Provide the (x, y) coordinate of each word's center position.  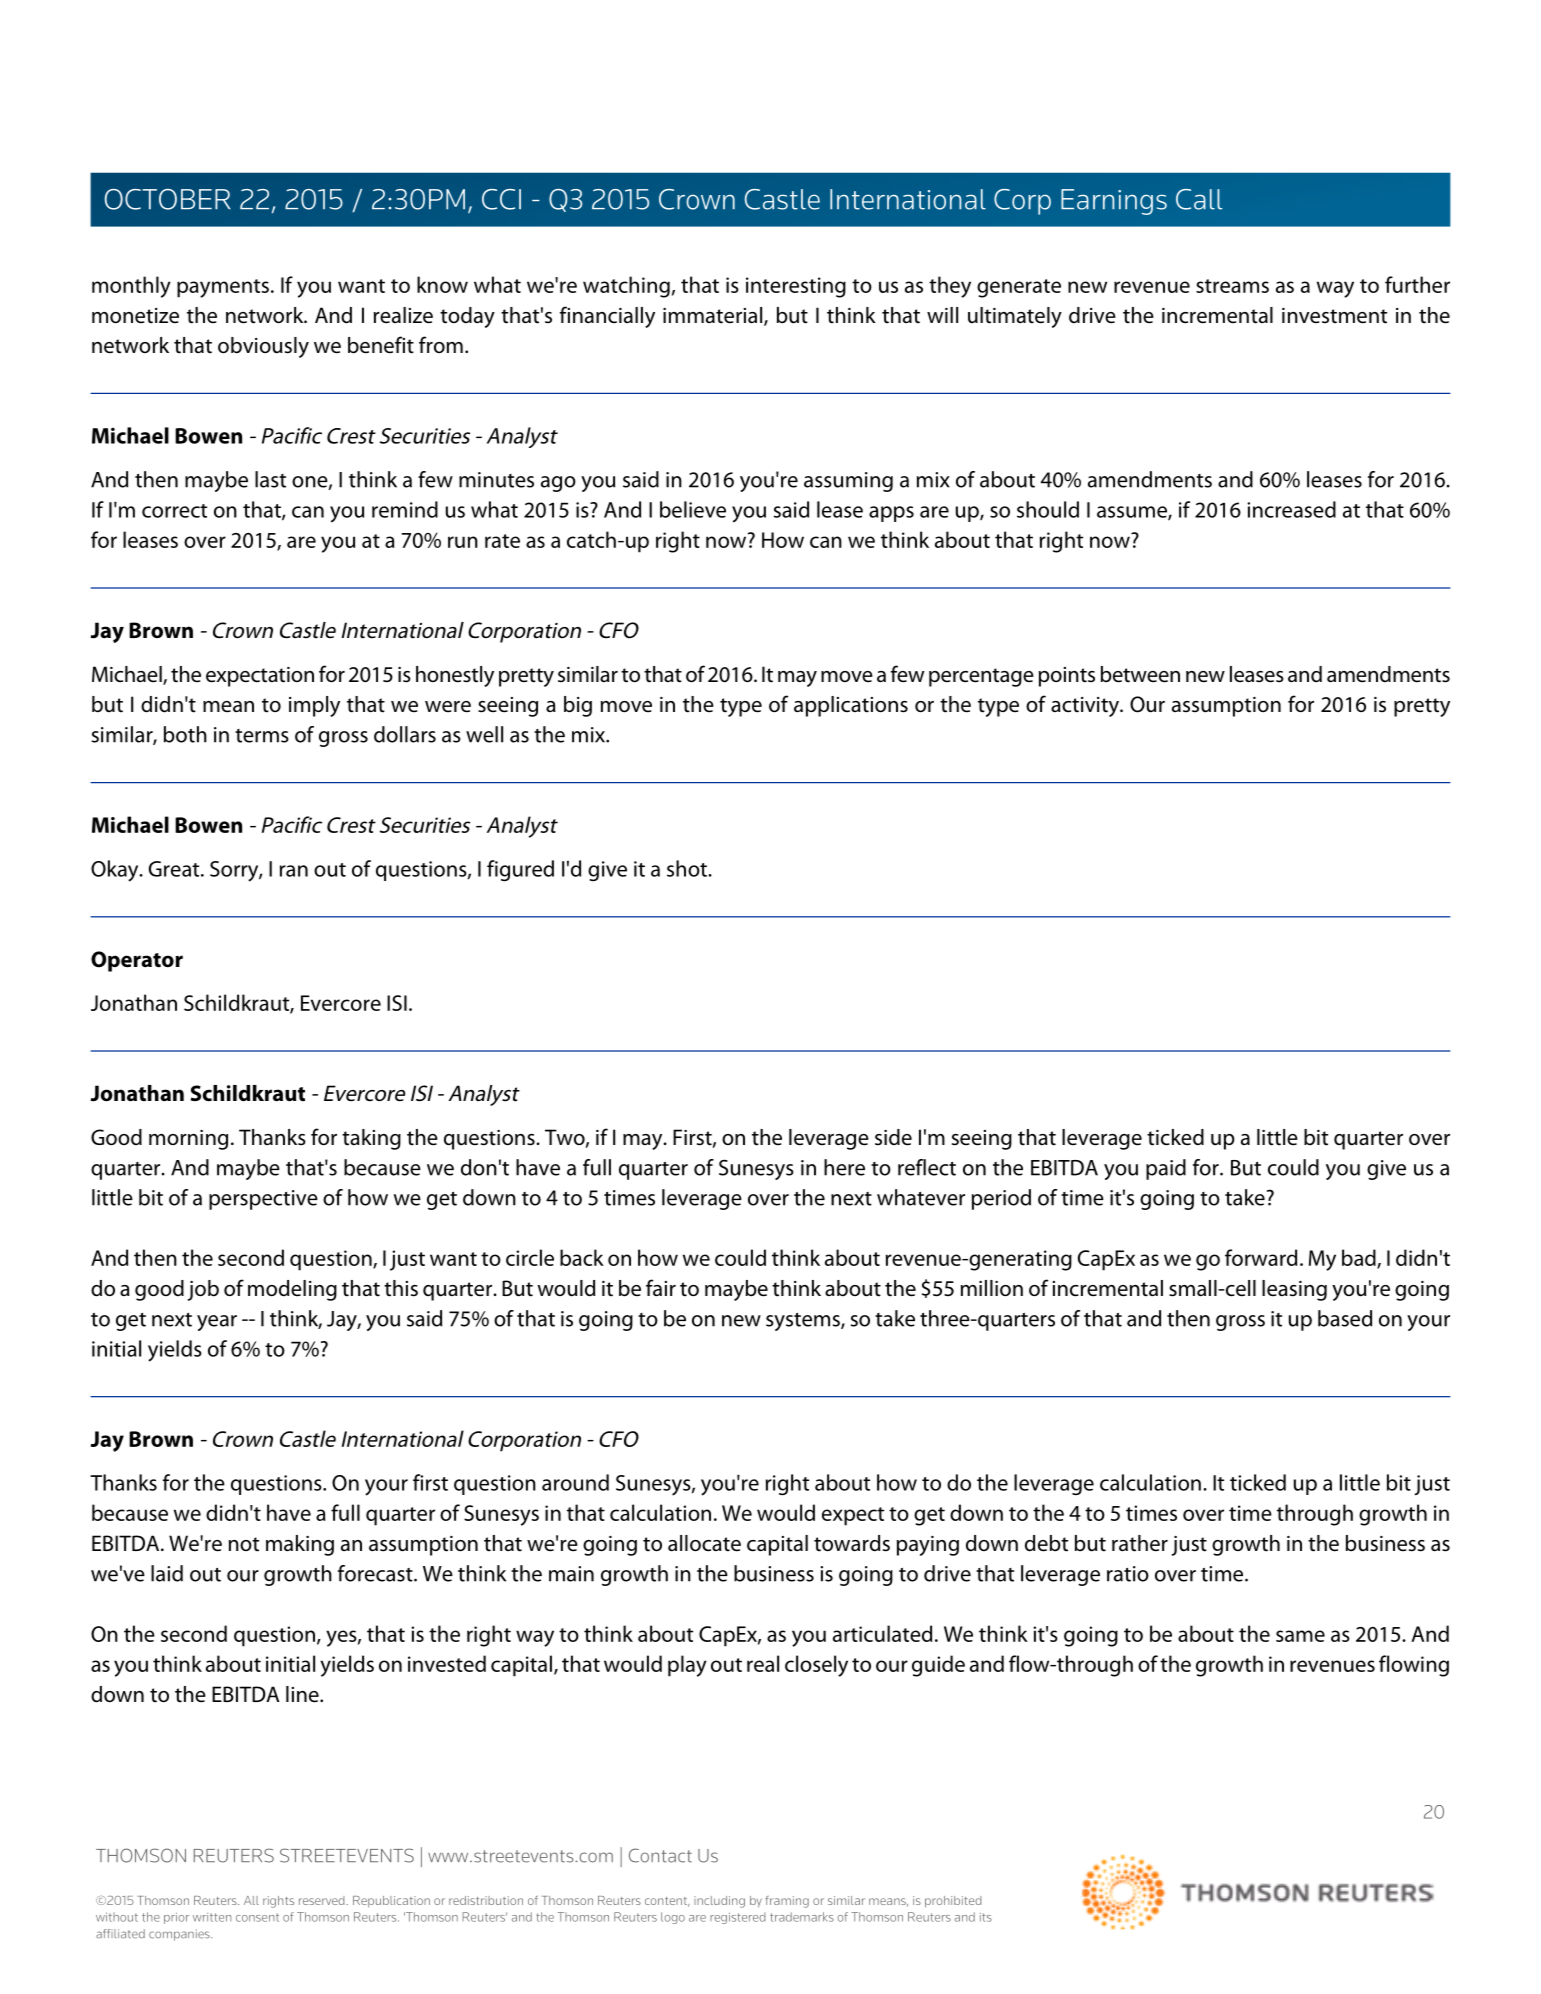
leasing (1294, 1290)
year (217, 1323)
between (1140, 674)
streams (1232, 286)
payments (223, 288)
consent (257, 1917)
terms (262, 736)
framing (787, 1902)
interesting (796, 287)
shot (688, 868)
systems (804, 1322)
